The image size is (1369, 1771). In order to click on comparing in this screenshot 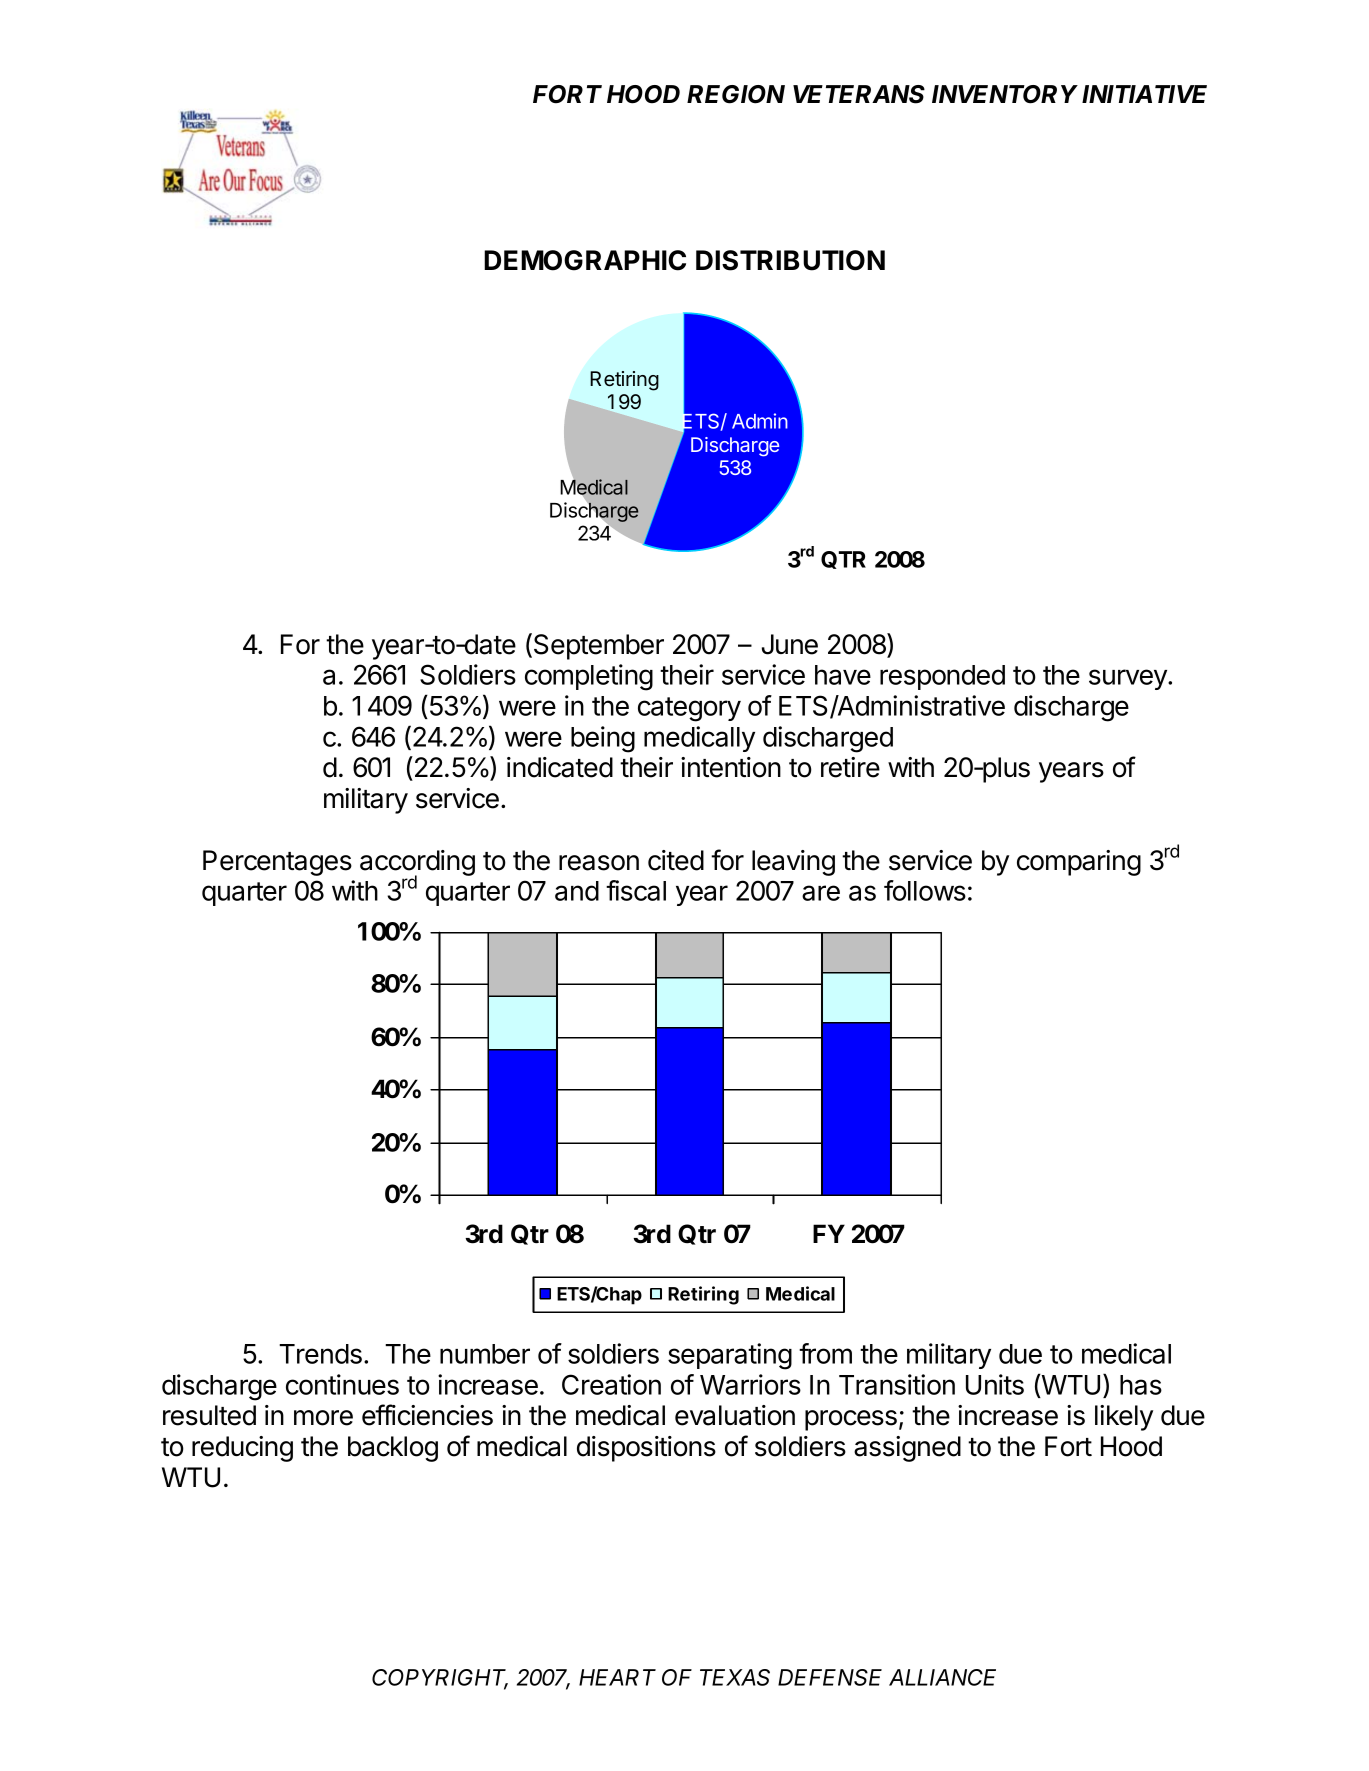, I will do `click(1079, 863)`.
